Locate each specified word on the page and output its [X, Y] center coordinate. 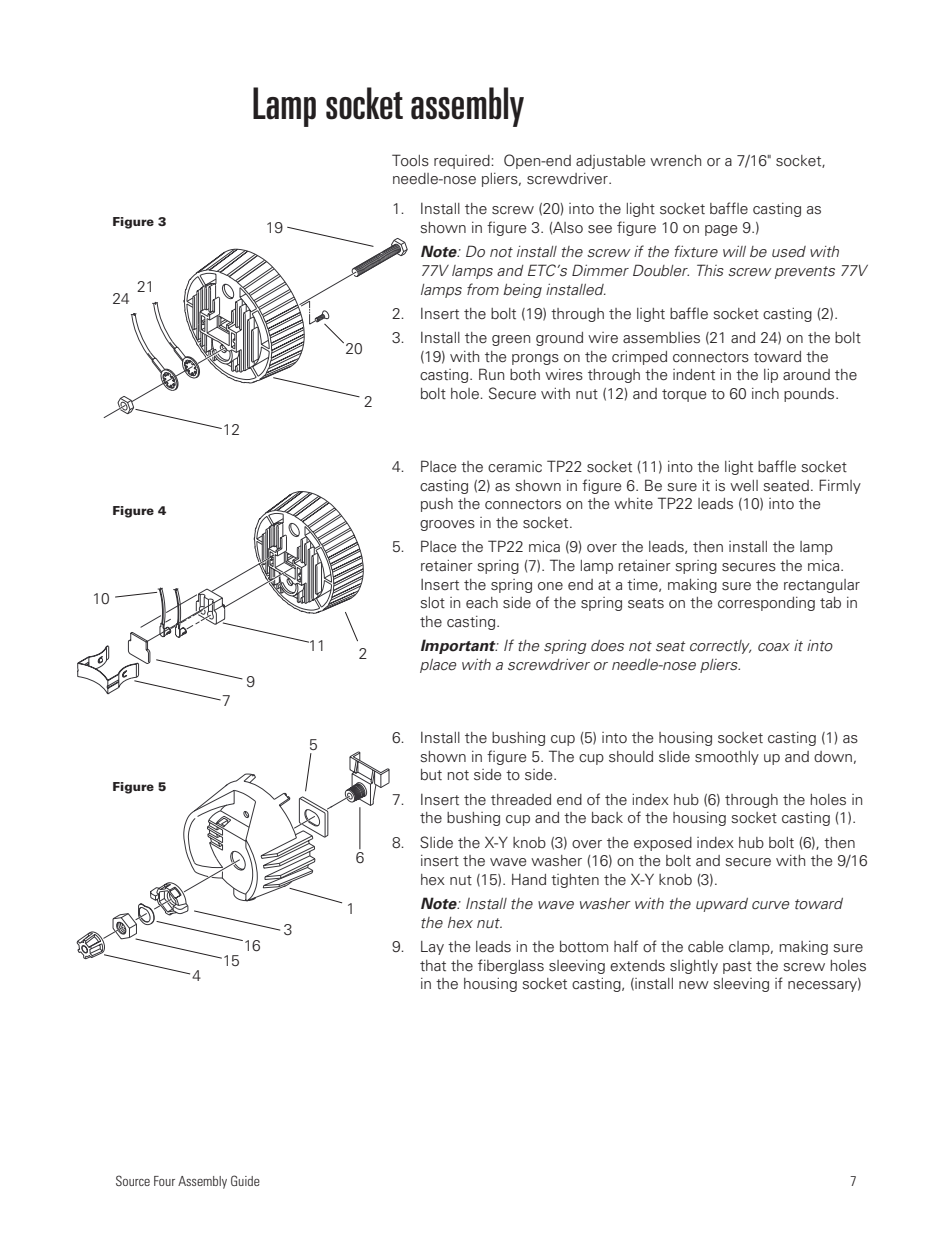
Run [491, 374]
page [721, 230]
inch [765, 393]
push [437, 505]
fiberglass [511, 966]
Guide [245, 1180]
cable [706, 947]
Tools [410, 160]
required [463, 162]
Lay [432, 948]
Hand [529, 879]
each [482, 602]
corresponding [766, 604]
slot [432, 603]
